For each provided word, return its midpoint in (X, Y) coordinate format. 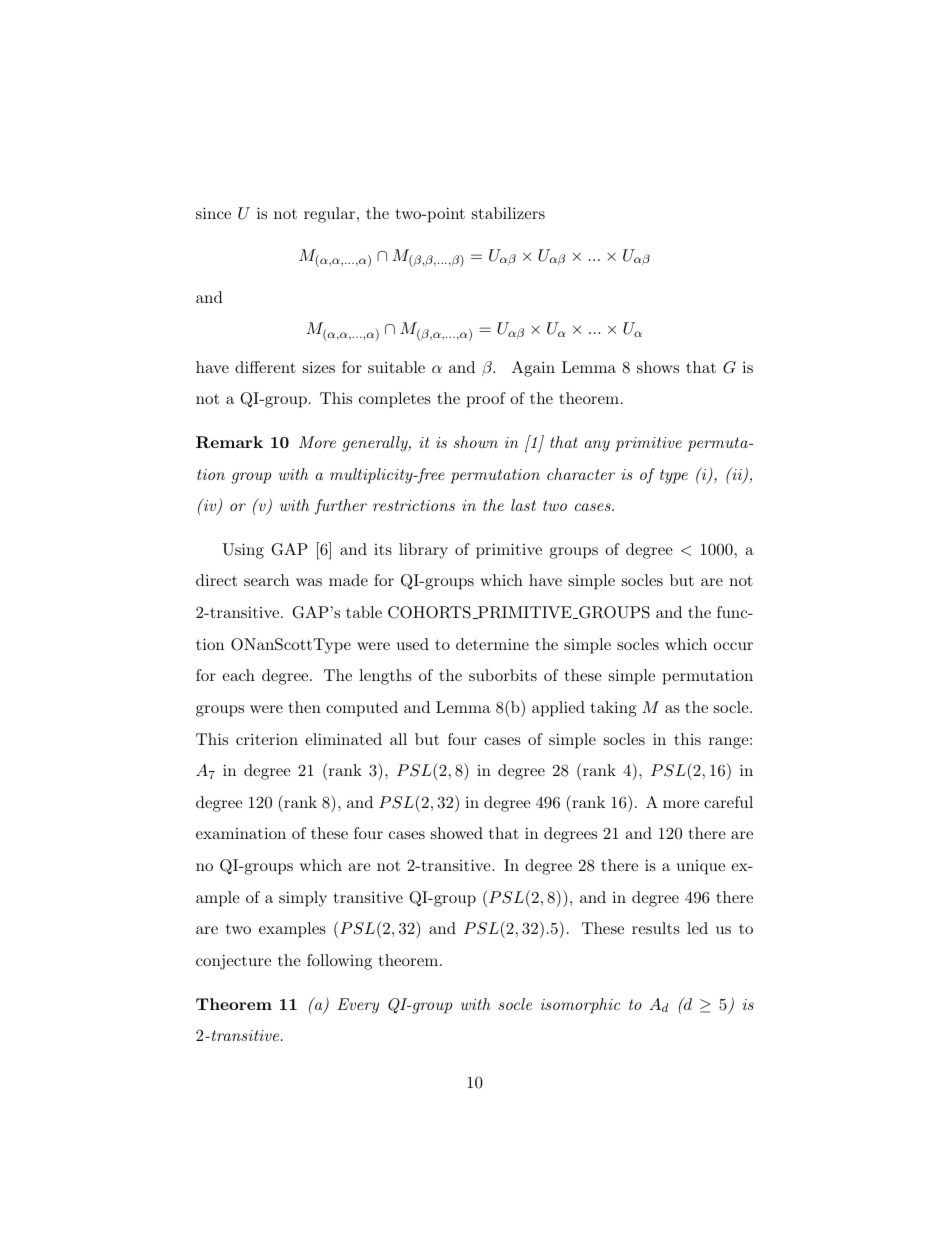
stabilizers (508, 213)
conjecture (233, 962)
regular (331, 215)
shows (658, 367)
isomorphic (580, 1006)
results (656, 928)
